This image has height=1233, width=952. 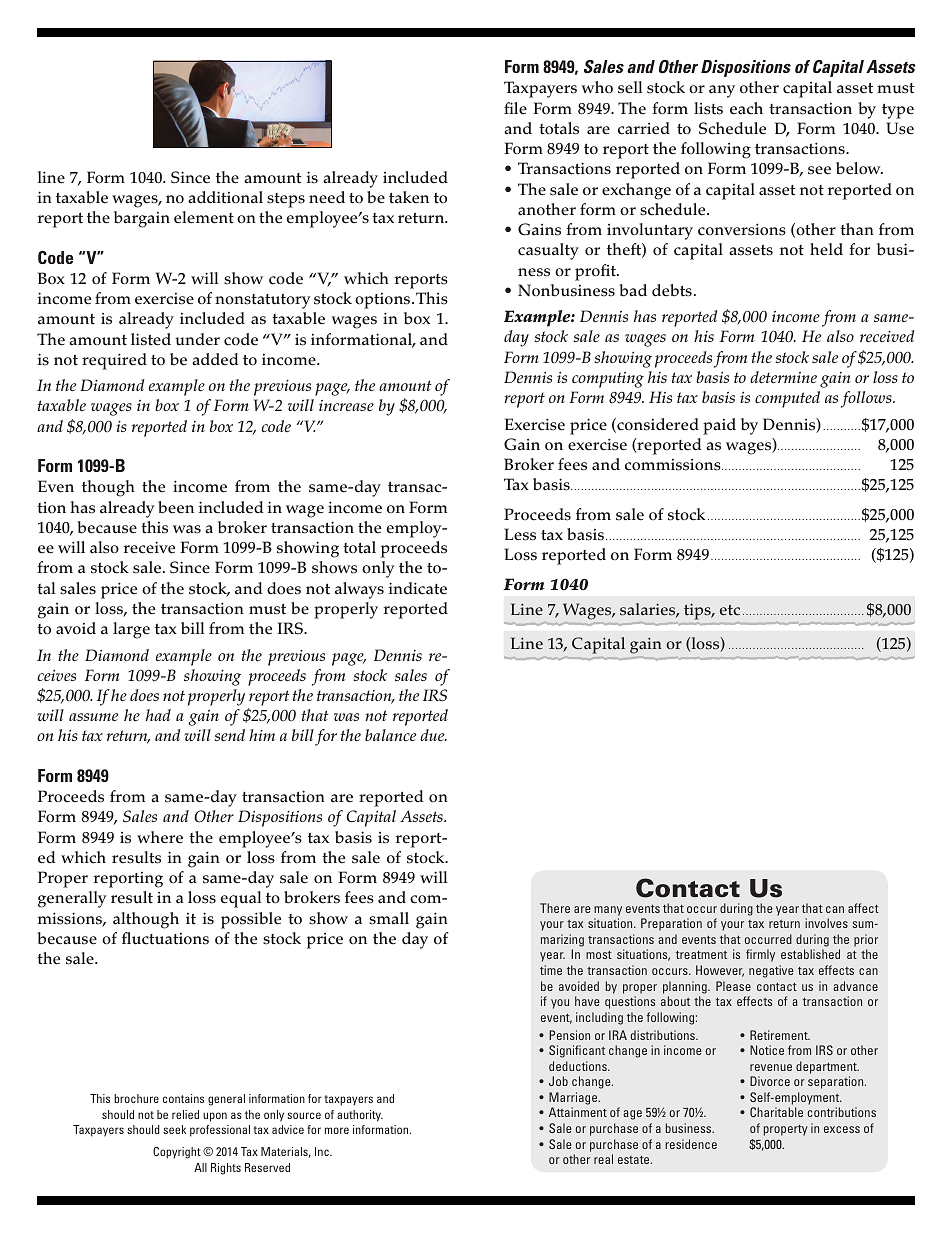 What do you see at coordinates (520, 534) in the image?
I see `Less` at bounding box center [520, 534].
